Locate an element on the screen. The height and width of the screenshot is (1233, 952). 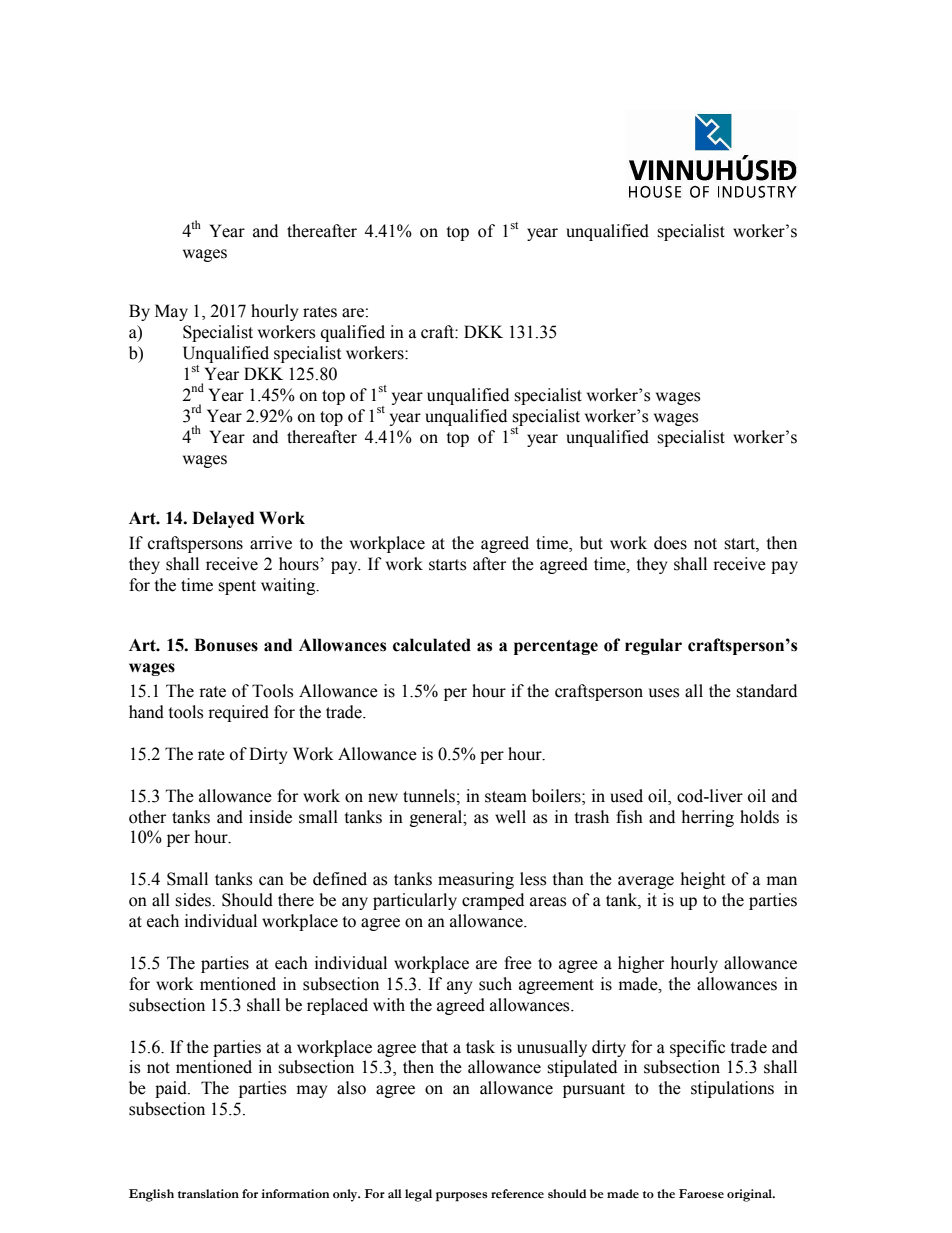
but is located at coordinates (591, 543).
